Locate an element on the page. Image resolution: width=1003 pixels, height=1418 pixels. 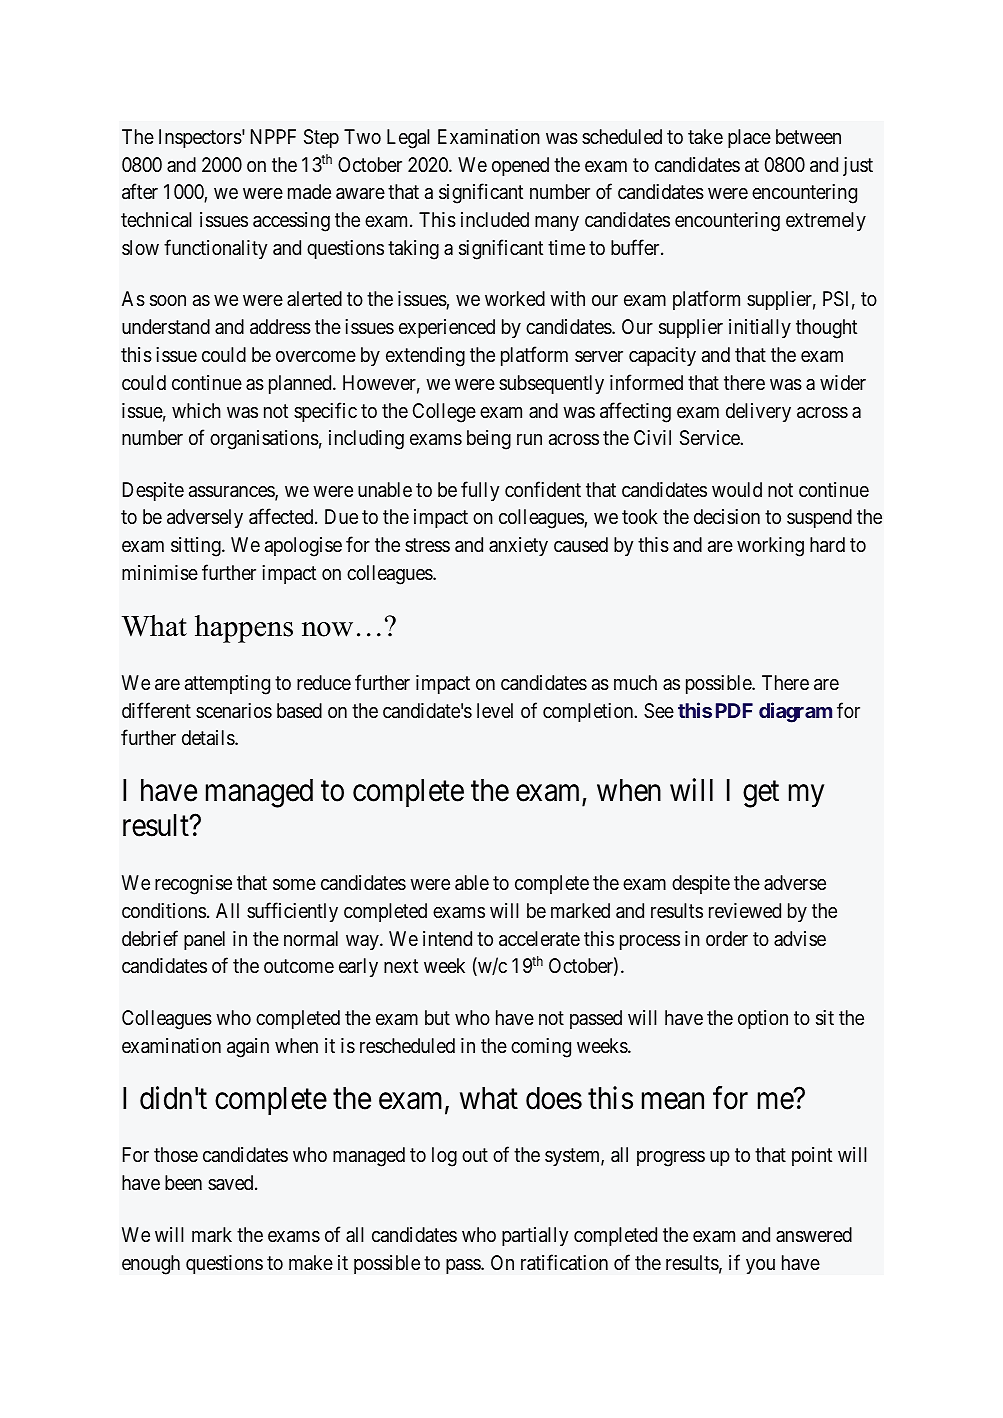
organisations is located at coordinates (264, 440).
